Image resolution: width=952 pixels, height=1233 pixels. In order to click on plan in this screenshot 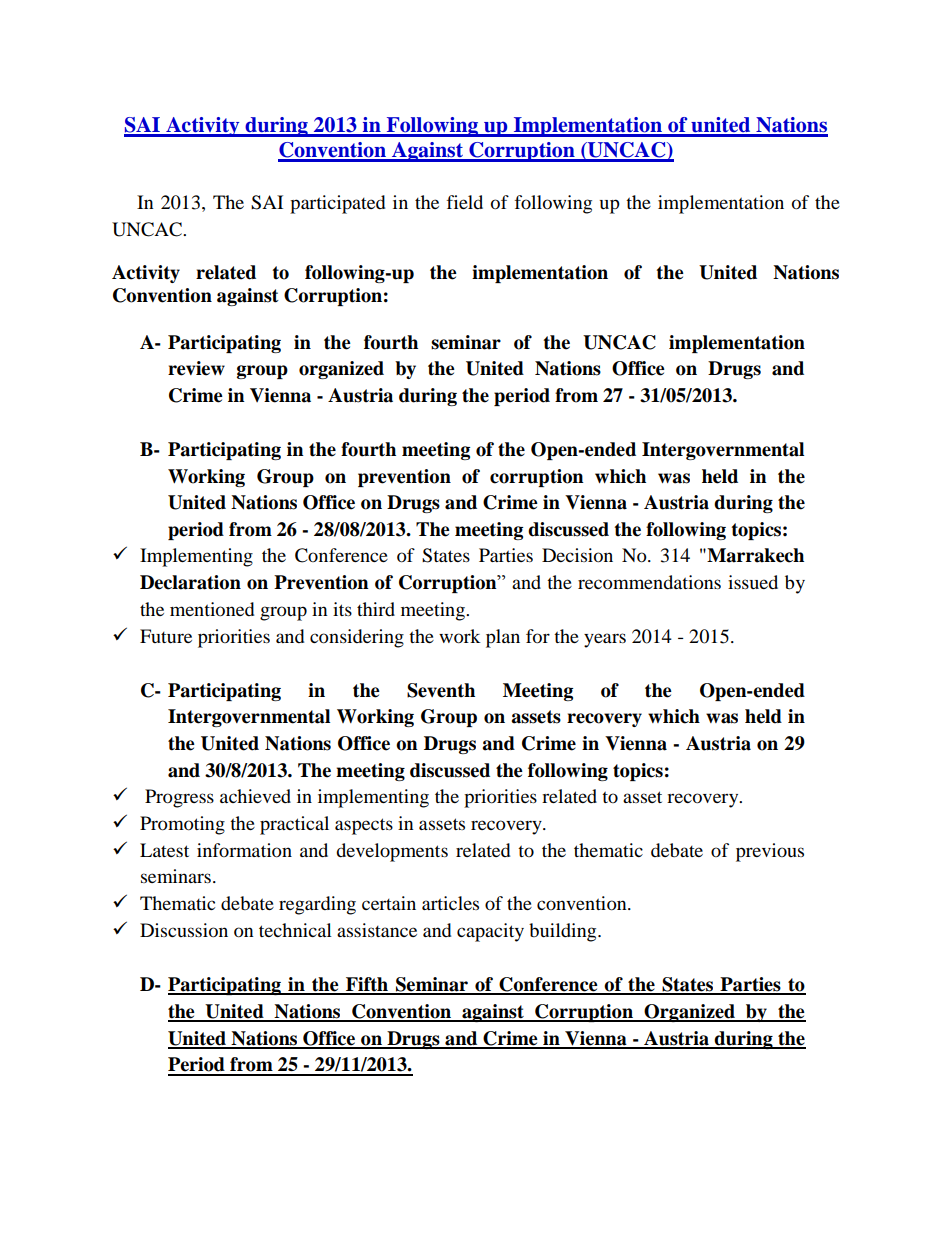, I will do `click(503, 638)`.
